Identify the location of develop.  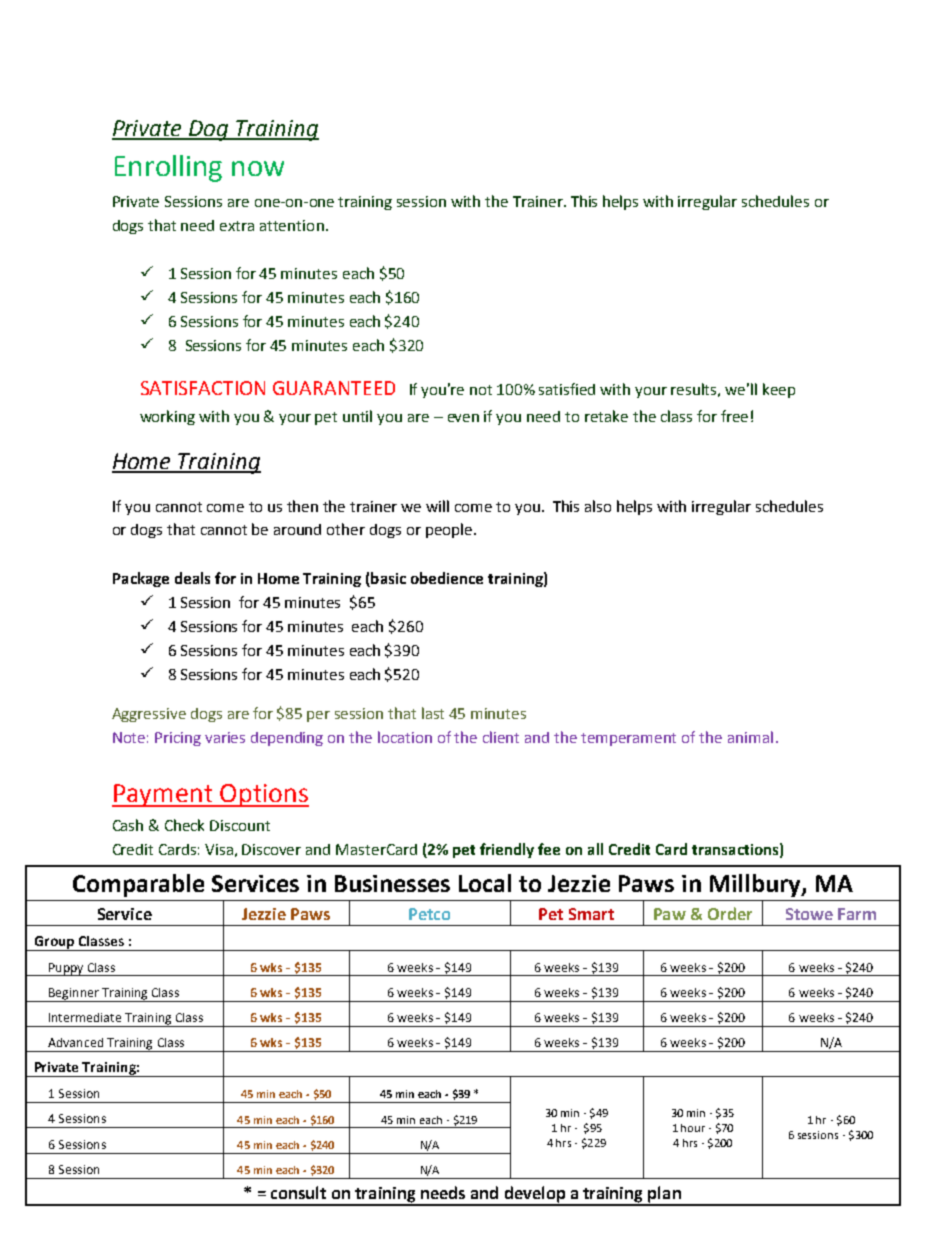
(535, 1195).
